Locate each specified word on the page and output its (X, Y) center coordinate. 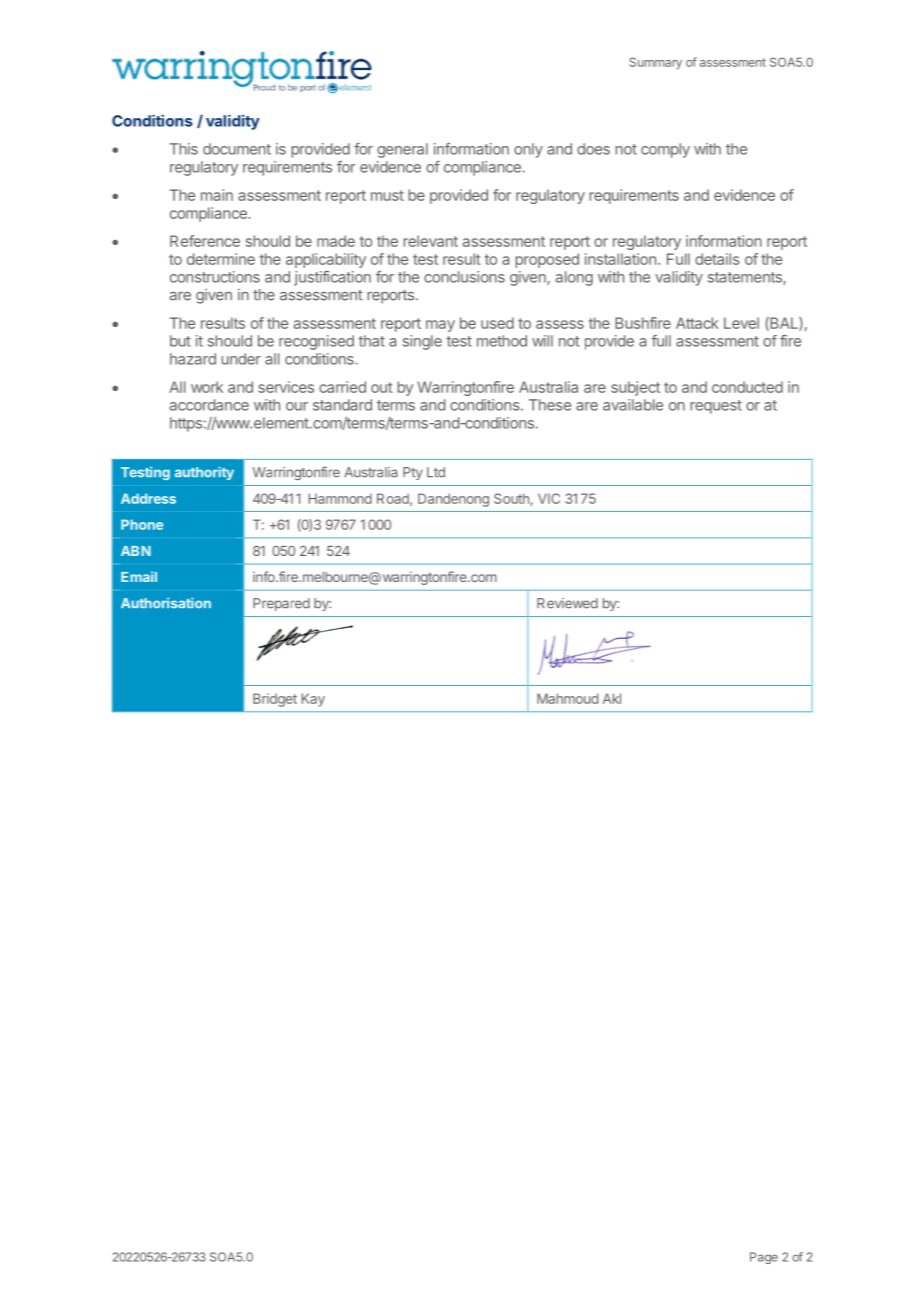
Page (764, 1258)
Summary (656, 63)
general (402, 150)
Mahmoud (567, 698)
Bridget (275, 700)
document (237, 149)
